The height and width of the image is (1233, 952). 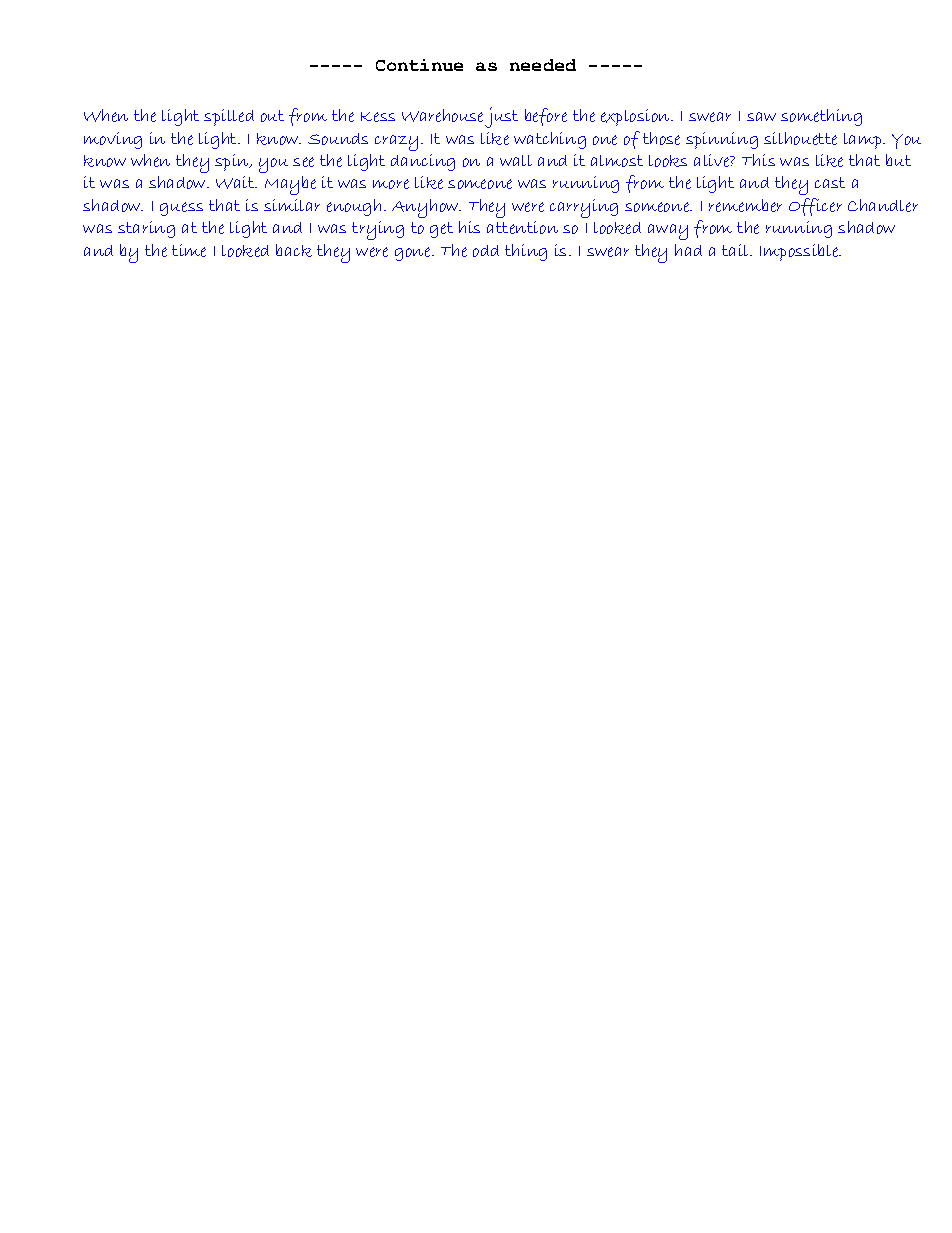 What do you see at coordinates (543, 65) in the image?
I see `needed` at bounding box center [543, 65].
